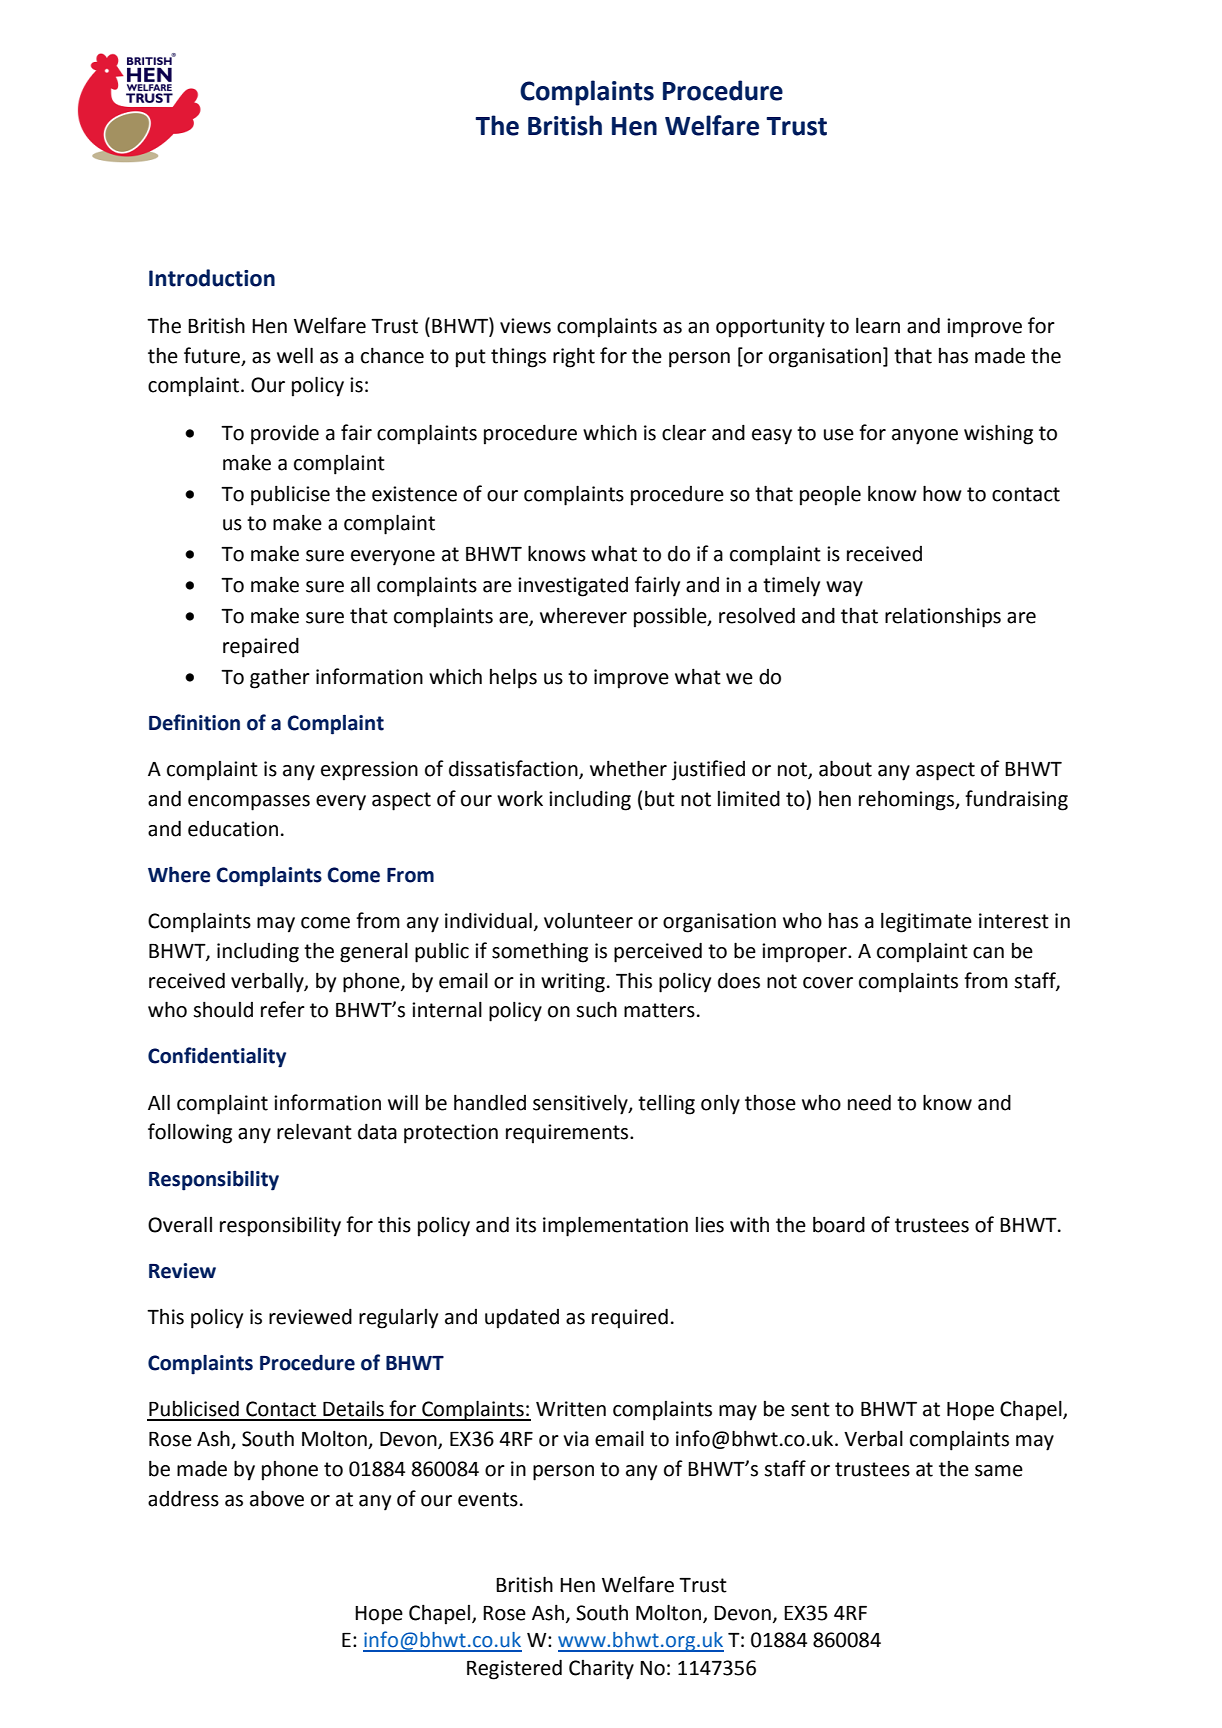  I want to click on well, so click(295, 355).
